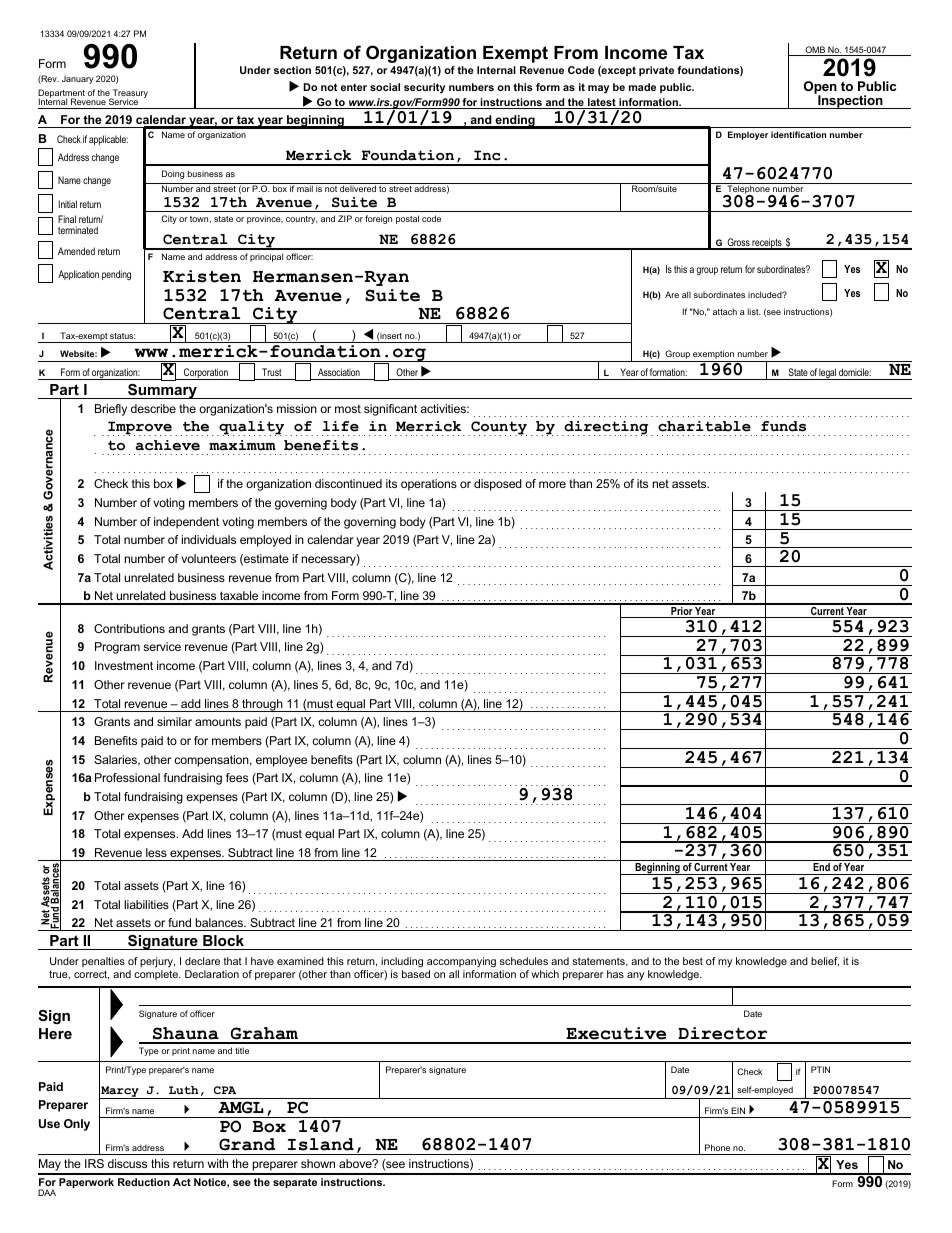 Image resolution: width=952 pixels, height=1233 pixels. I want to click on Treasury, so click(129, 95).
